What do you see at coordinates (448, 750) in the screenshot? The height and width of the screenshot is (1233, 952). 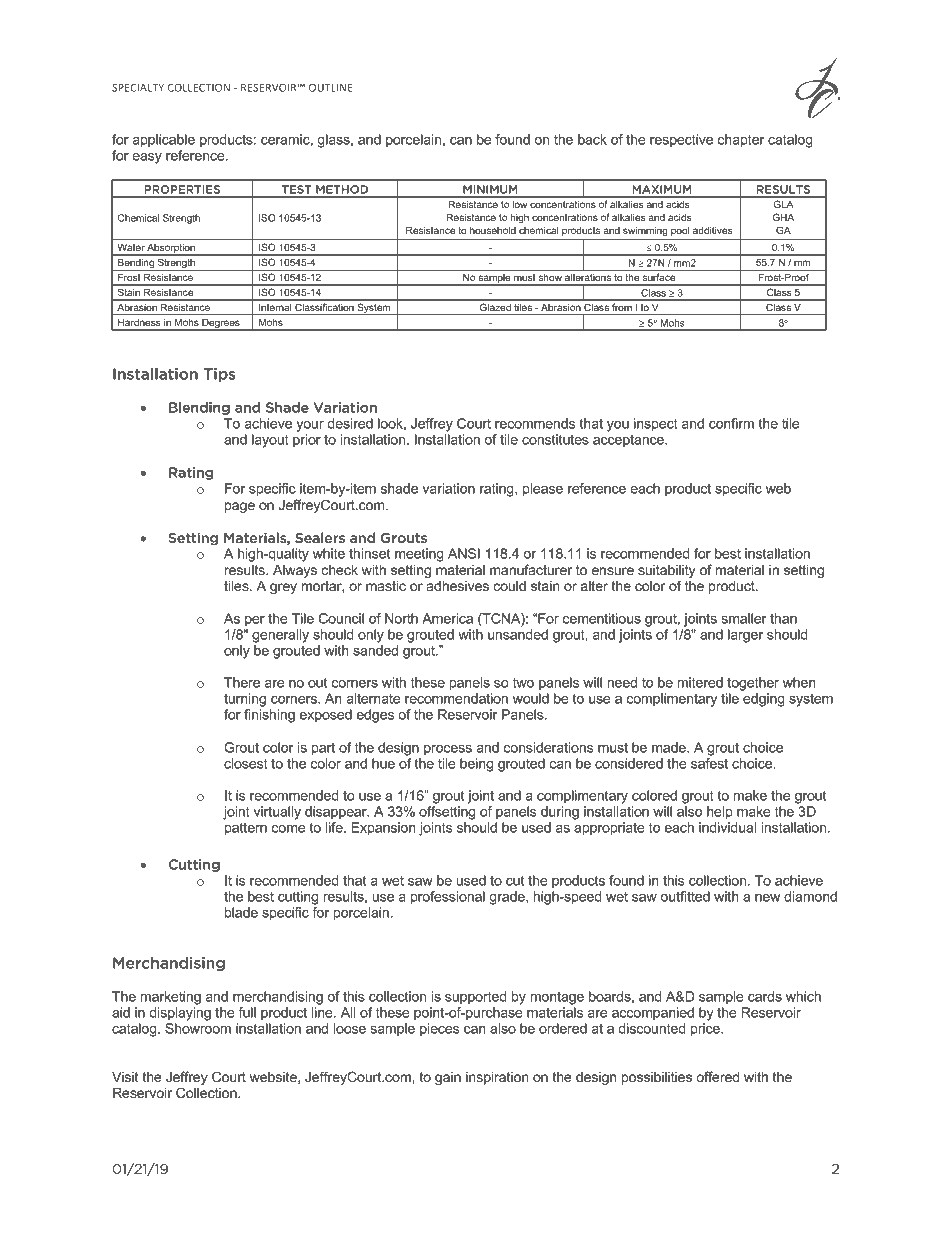 I see `process` at bounding box center [448, 750].
